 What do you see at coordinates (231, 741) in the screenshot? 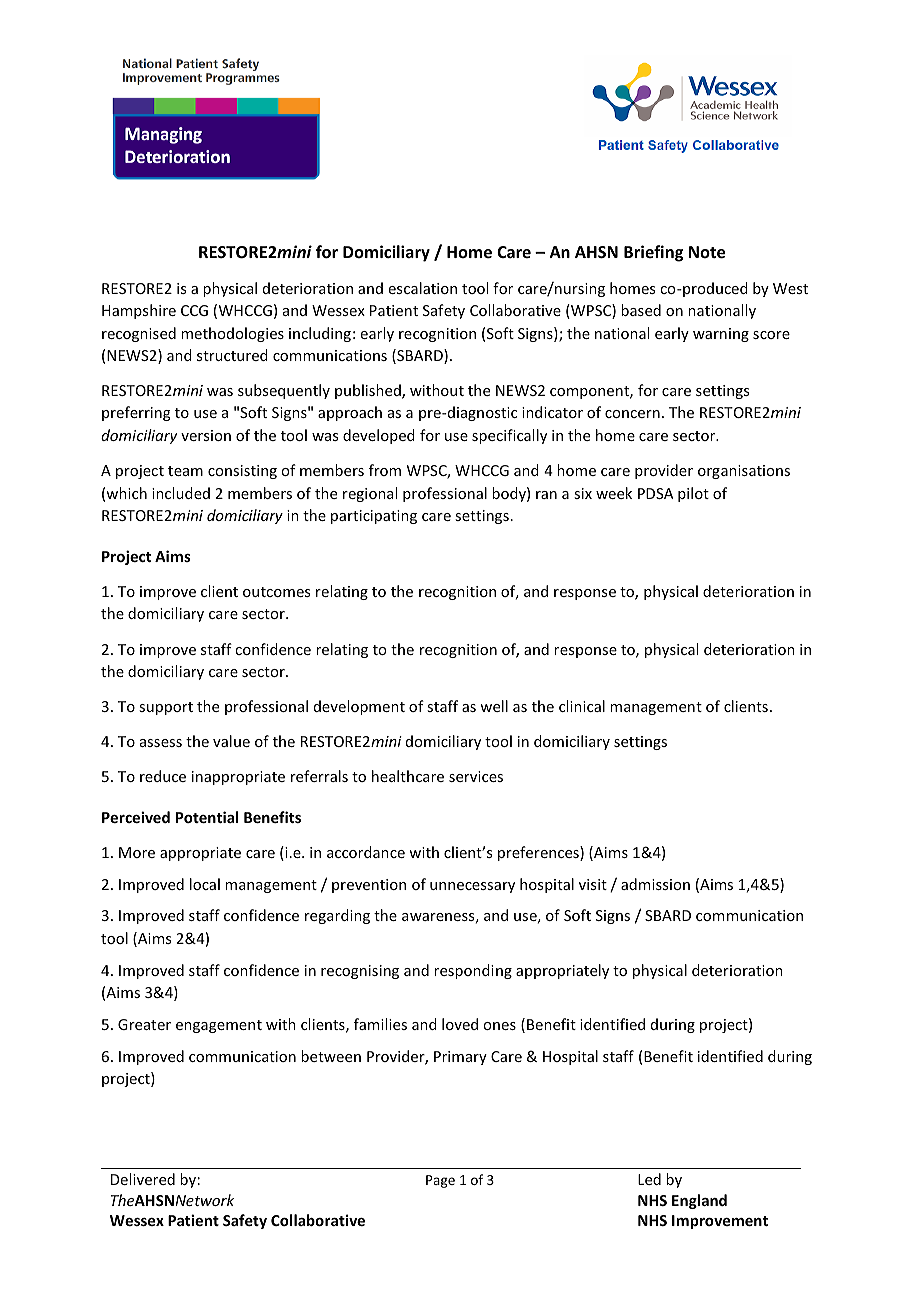
I see `value` at bounding box center [231, 741].
